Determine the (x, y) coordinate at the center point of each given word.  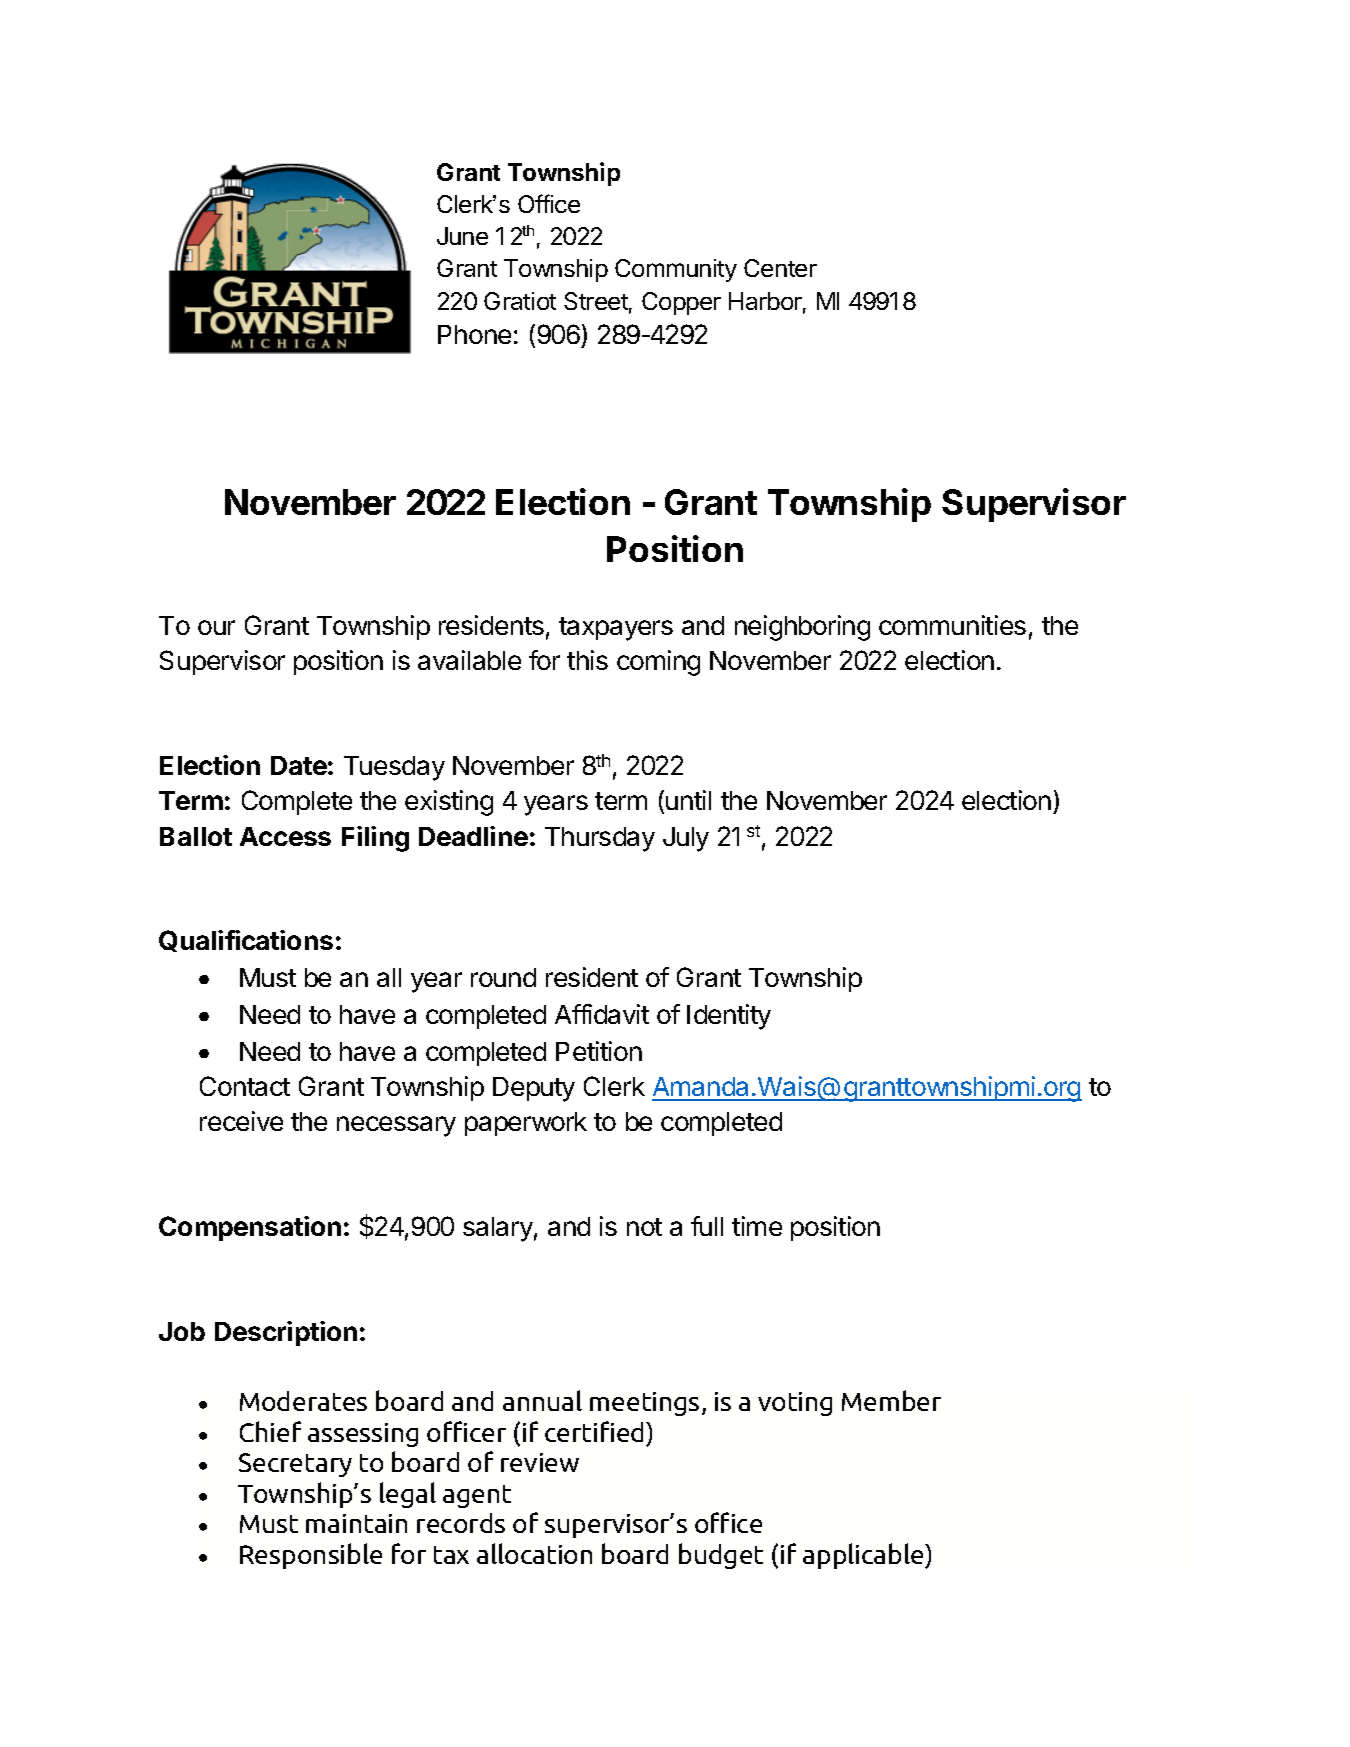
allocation (534, 1553)
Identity (729, 1017)
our (216, 627)
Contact (245, 1086)
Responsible (311, 1556)
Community (676, 270)
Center (780, 268)
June (462, 236)
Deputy (534, 1089)
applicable (864, 1556)
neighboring (802, 628)
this (587, 660)
